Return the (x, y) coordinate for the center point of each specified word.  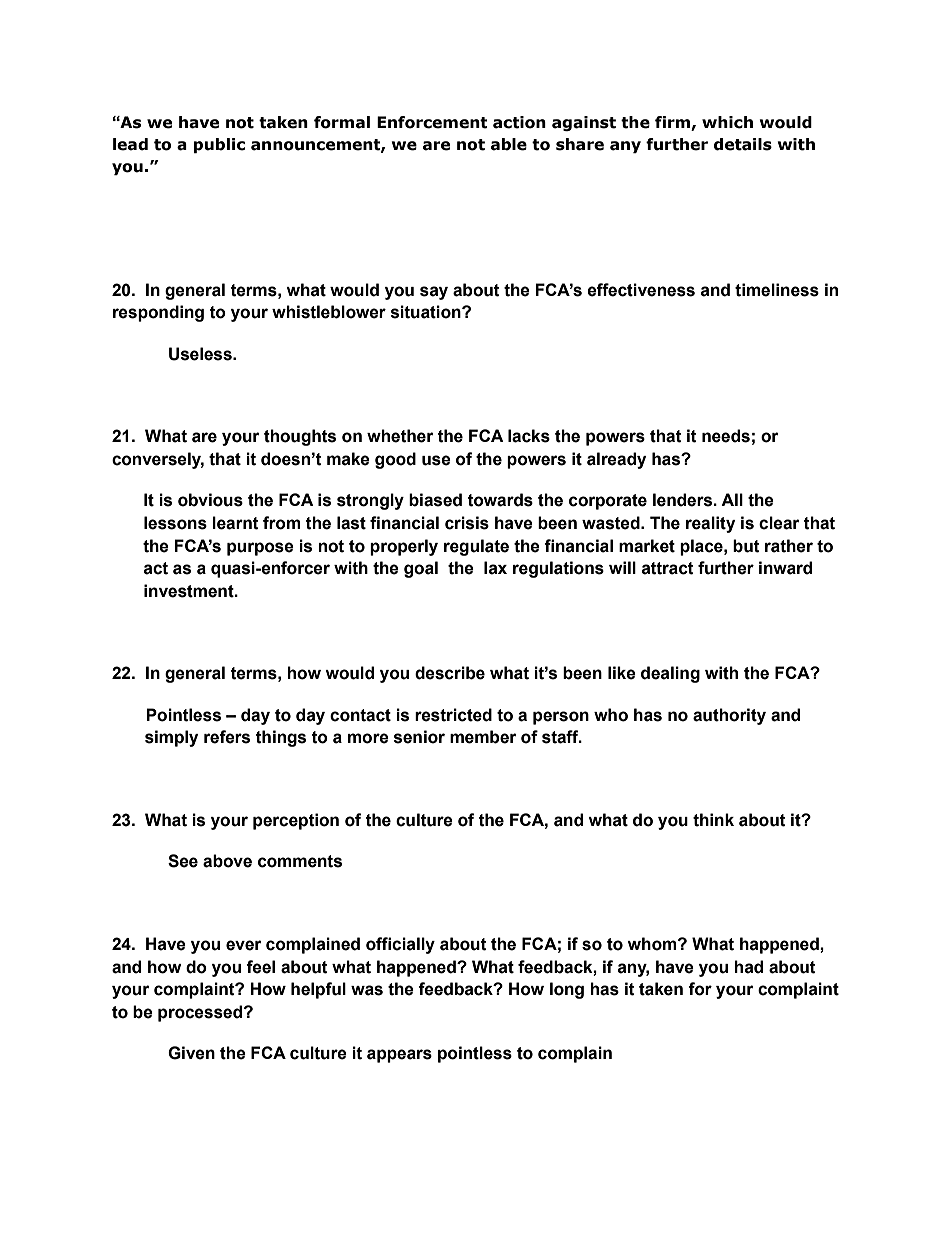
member (483, 737)
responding (158, 313)
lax (495, 568)
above (227, 861)
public (219, 145)
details (743, 144)
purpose (260, 549)
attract (668, 568)
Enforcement (432, 122)
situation (427, 312)
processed (201, 1013)
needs (726, 436)
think (713, 820)
